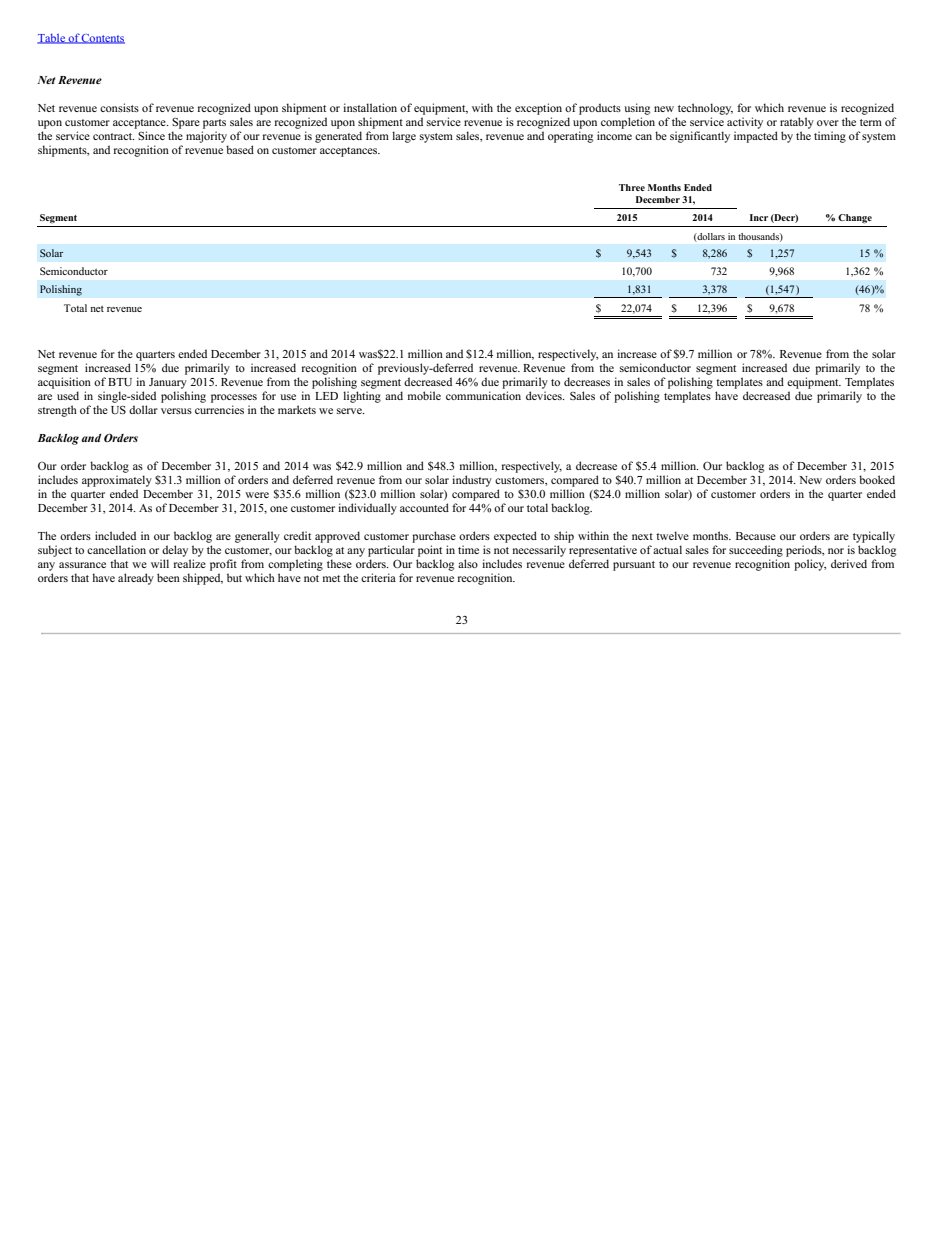 Image resolution: width=952 pixels, height=1233 pixels. Describe the element at coordinates (404, 137) in the image. I see `large` at that location.
